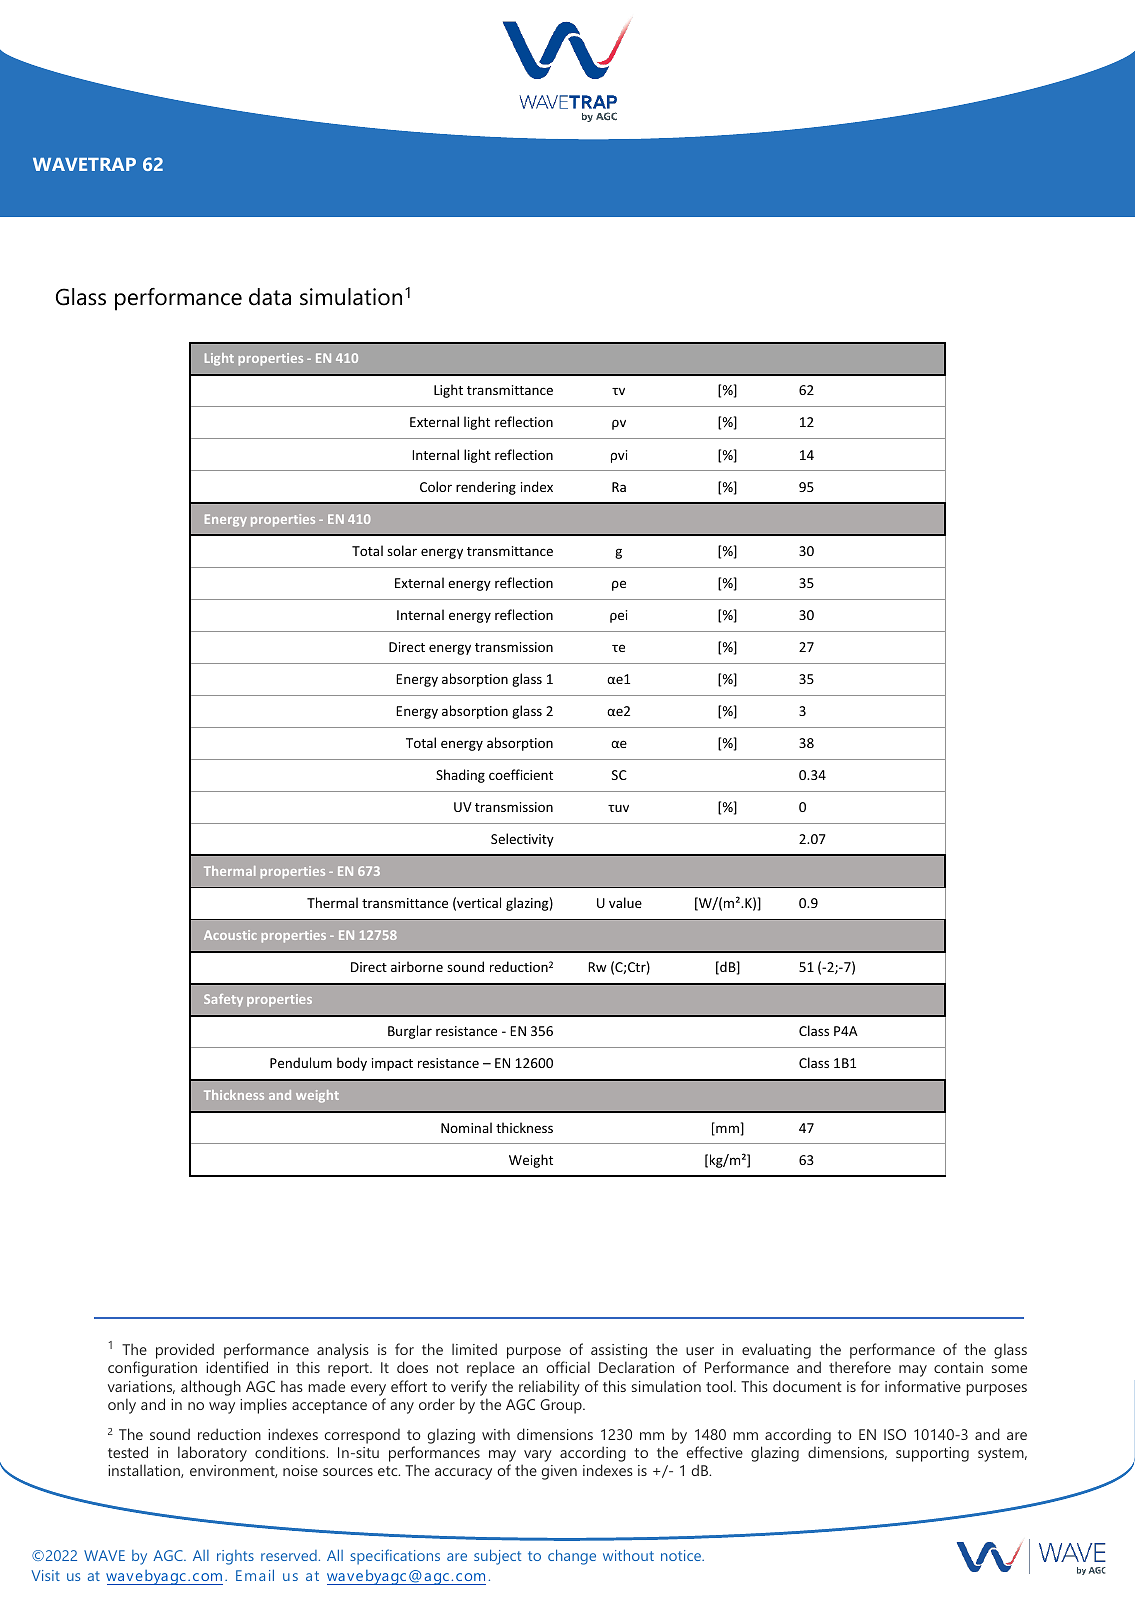 The image size is (1135, 1606). I want to click on coefficient, so click(521, 774).
